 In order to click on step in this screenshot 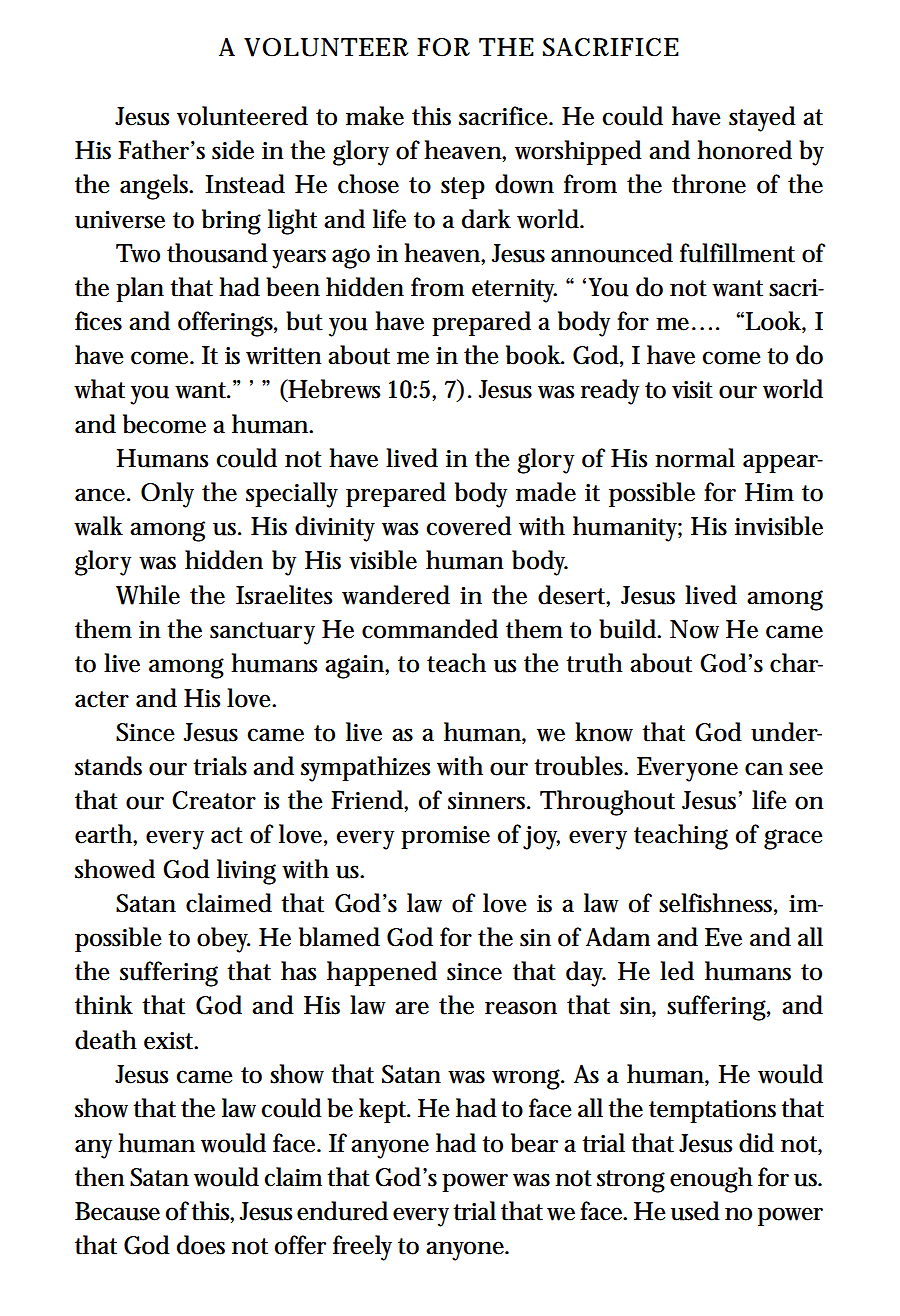, I will do `click(463, 188)`.
